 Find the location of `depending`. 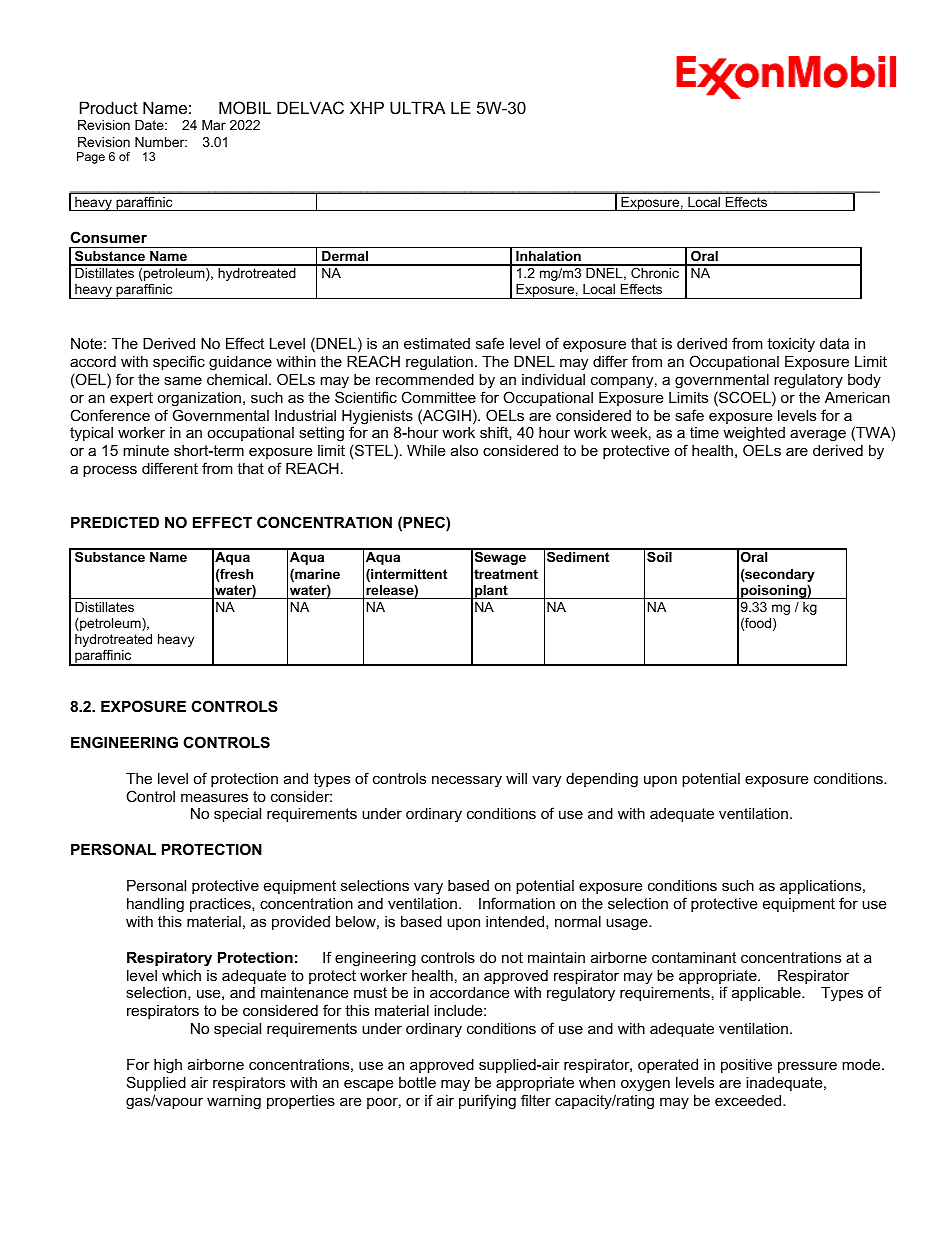

depending is located at coordinates (602, 780).
